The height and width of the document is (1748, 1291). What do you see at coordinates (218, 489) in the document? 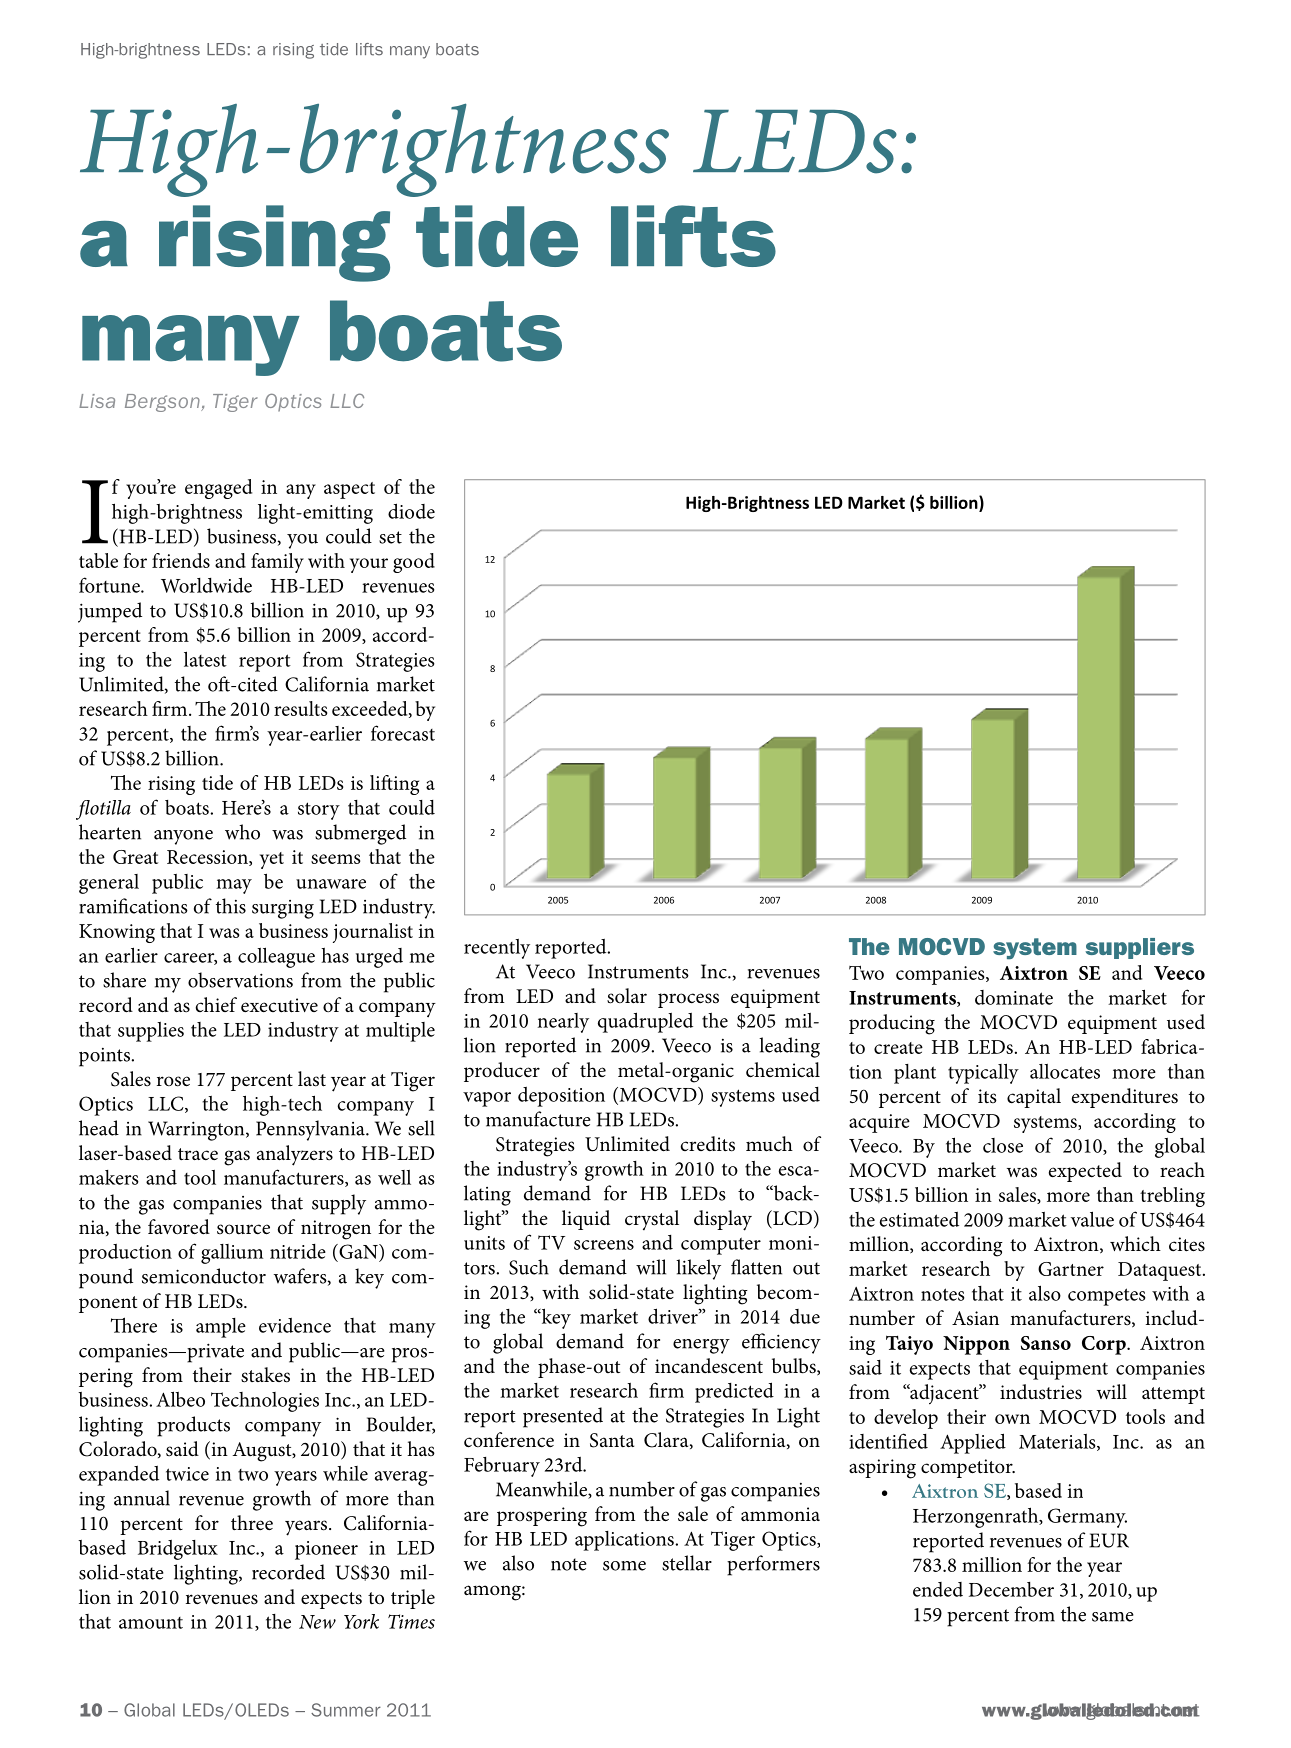
I see `engaged` at bounding box center [218, 489].
